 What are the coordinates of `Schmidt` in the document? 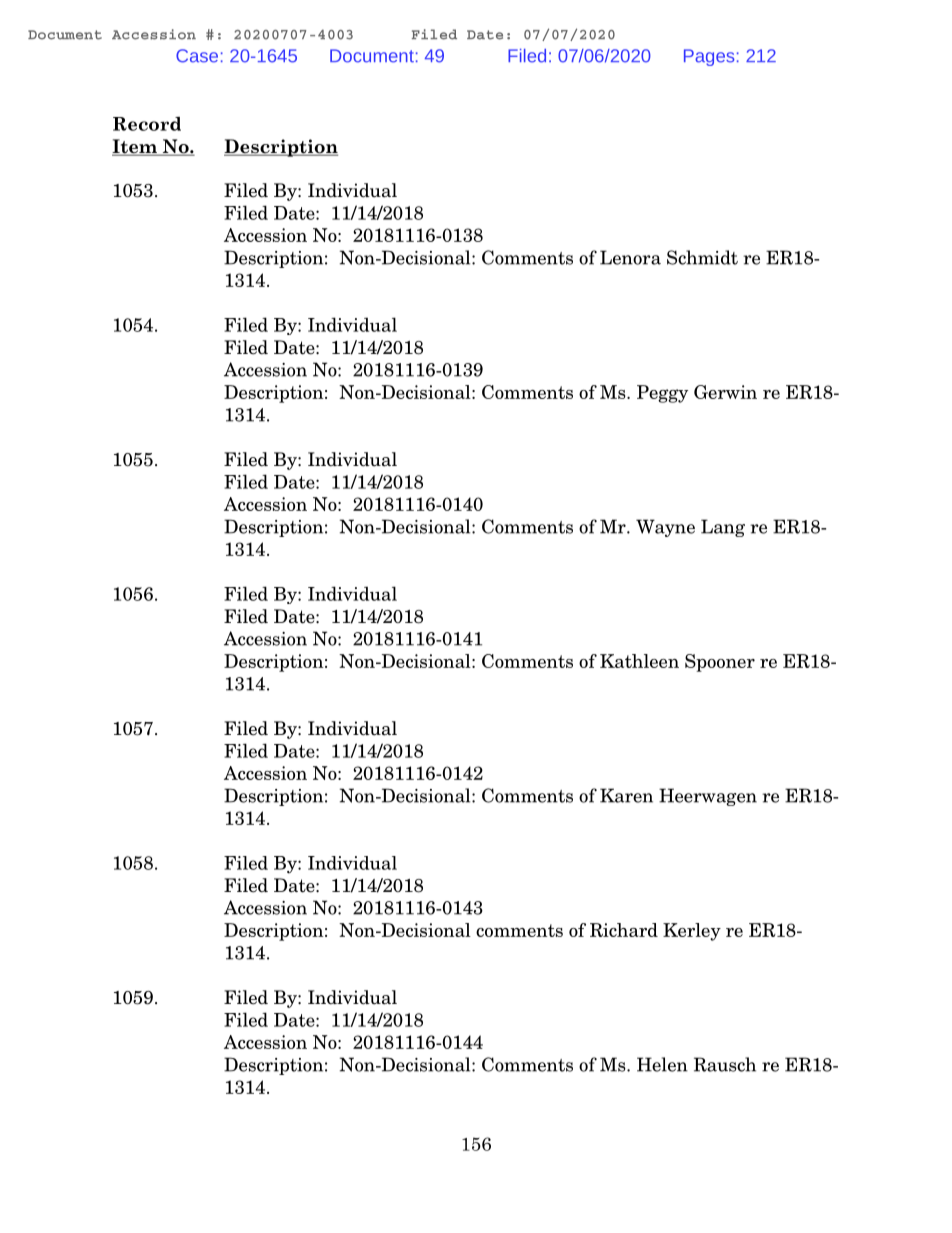 It's located at (702, 257).
